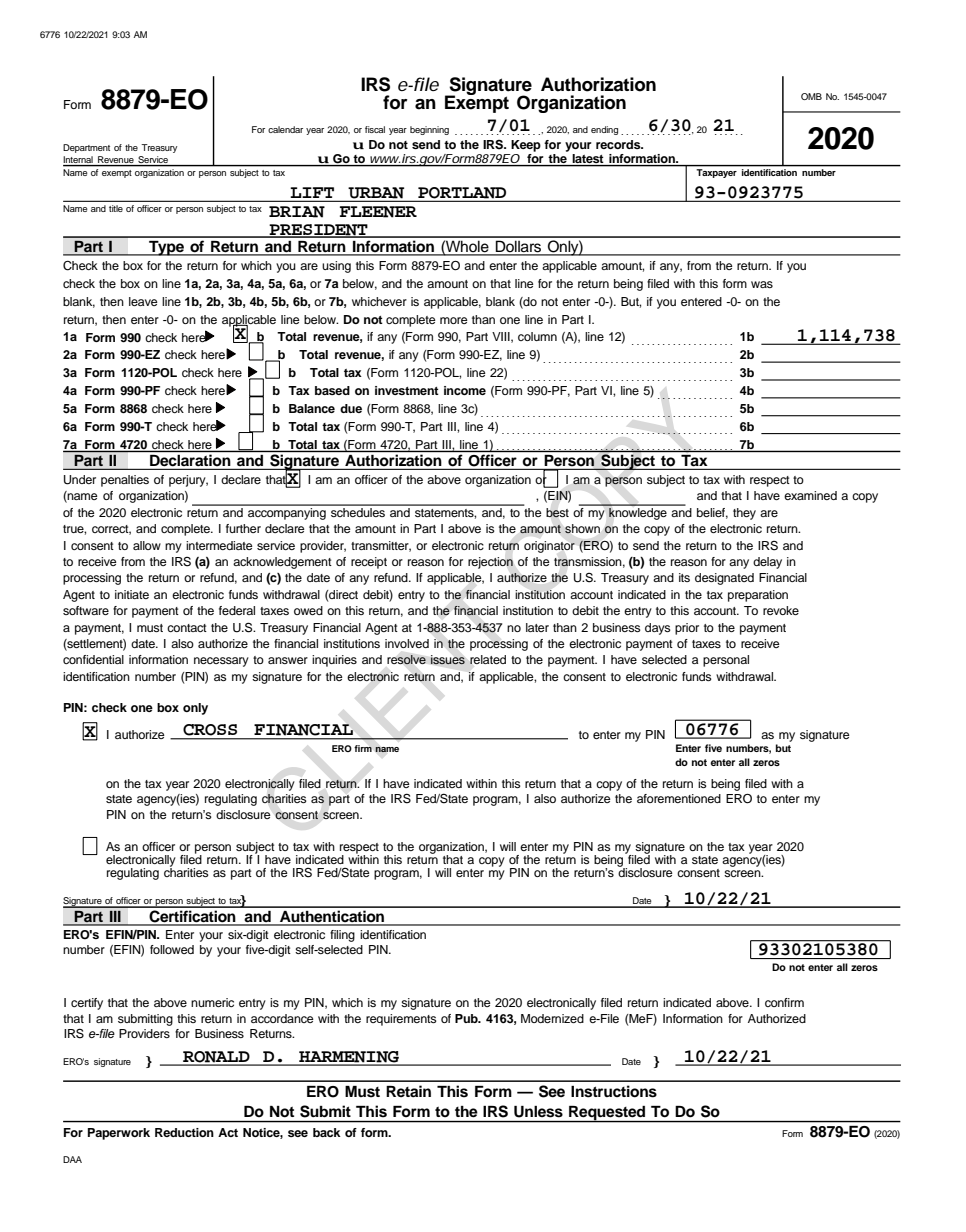 The height and width of the screenshot is (1232, 966). What do you see at coordinates (407, 643) in the screenshot?
I see `involved` at bounding box center [407, 643].
